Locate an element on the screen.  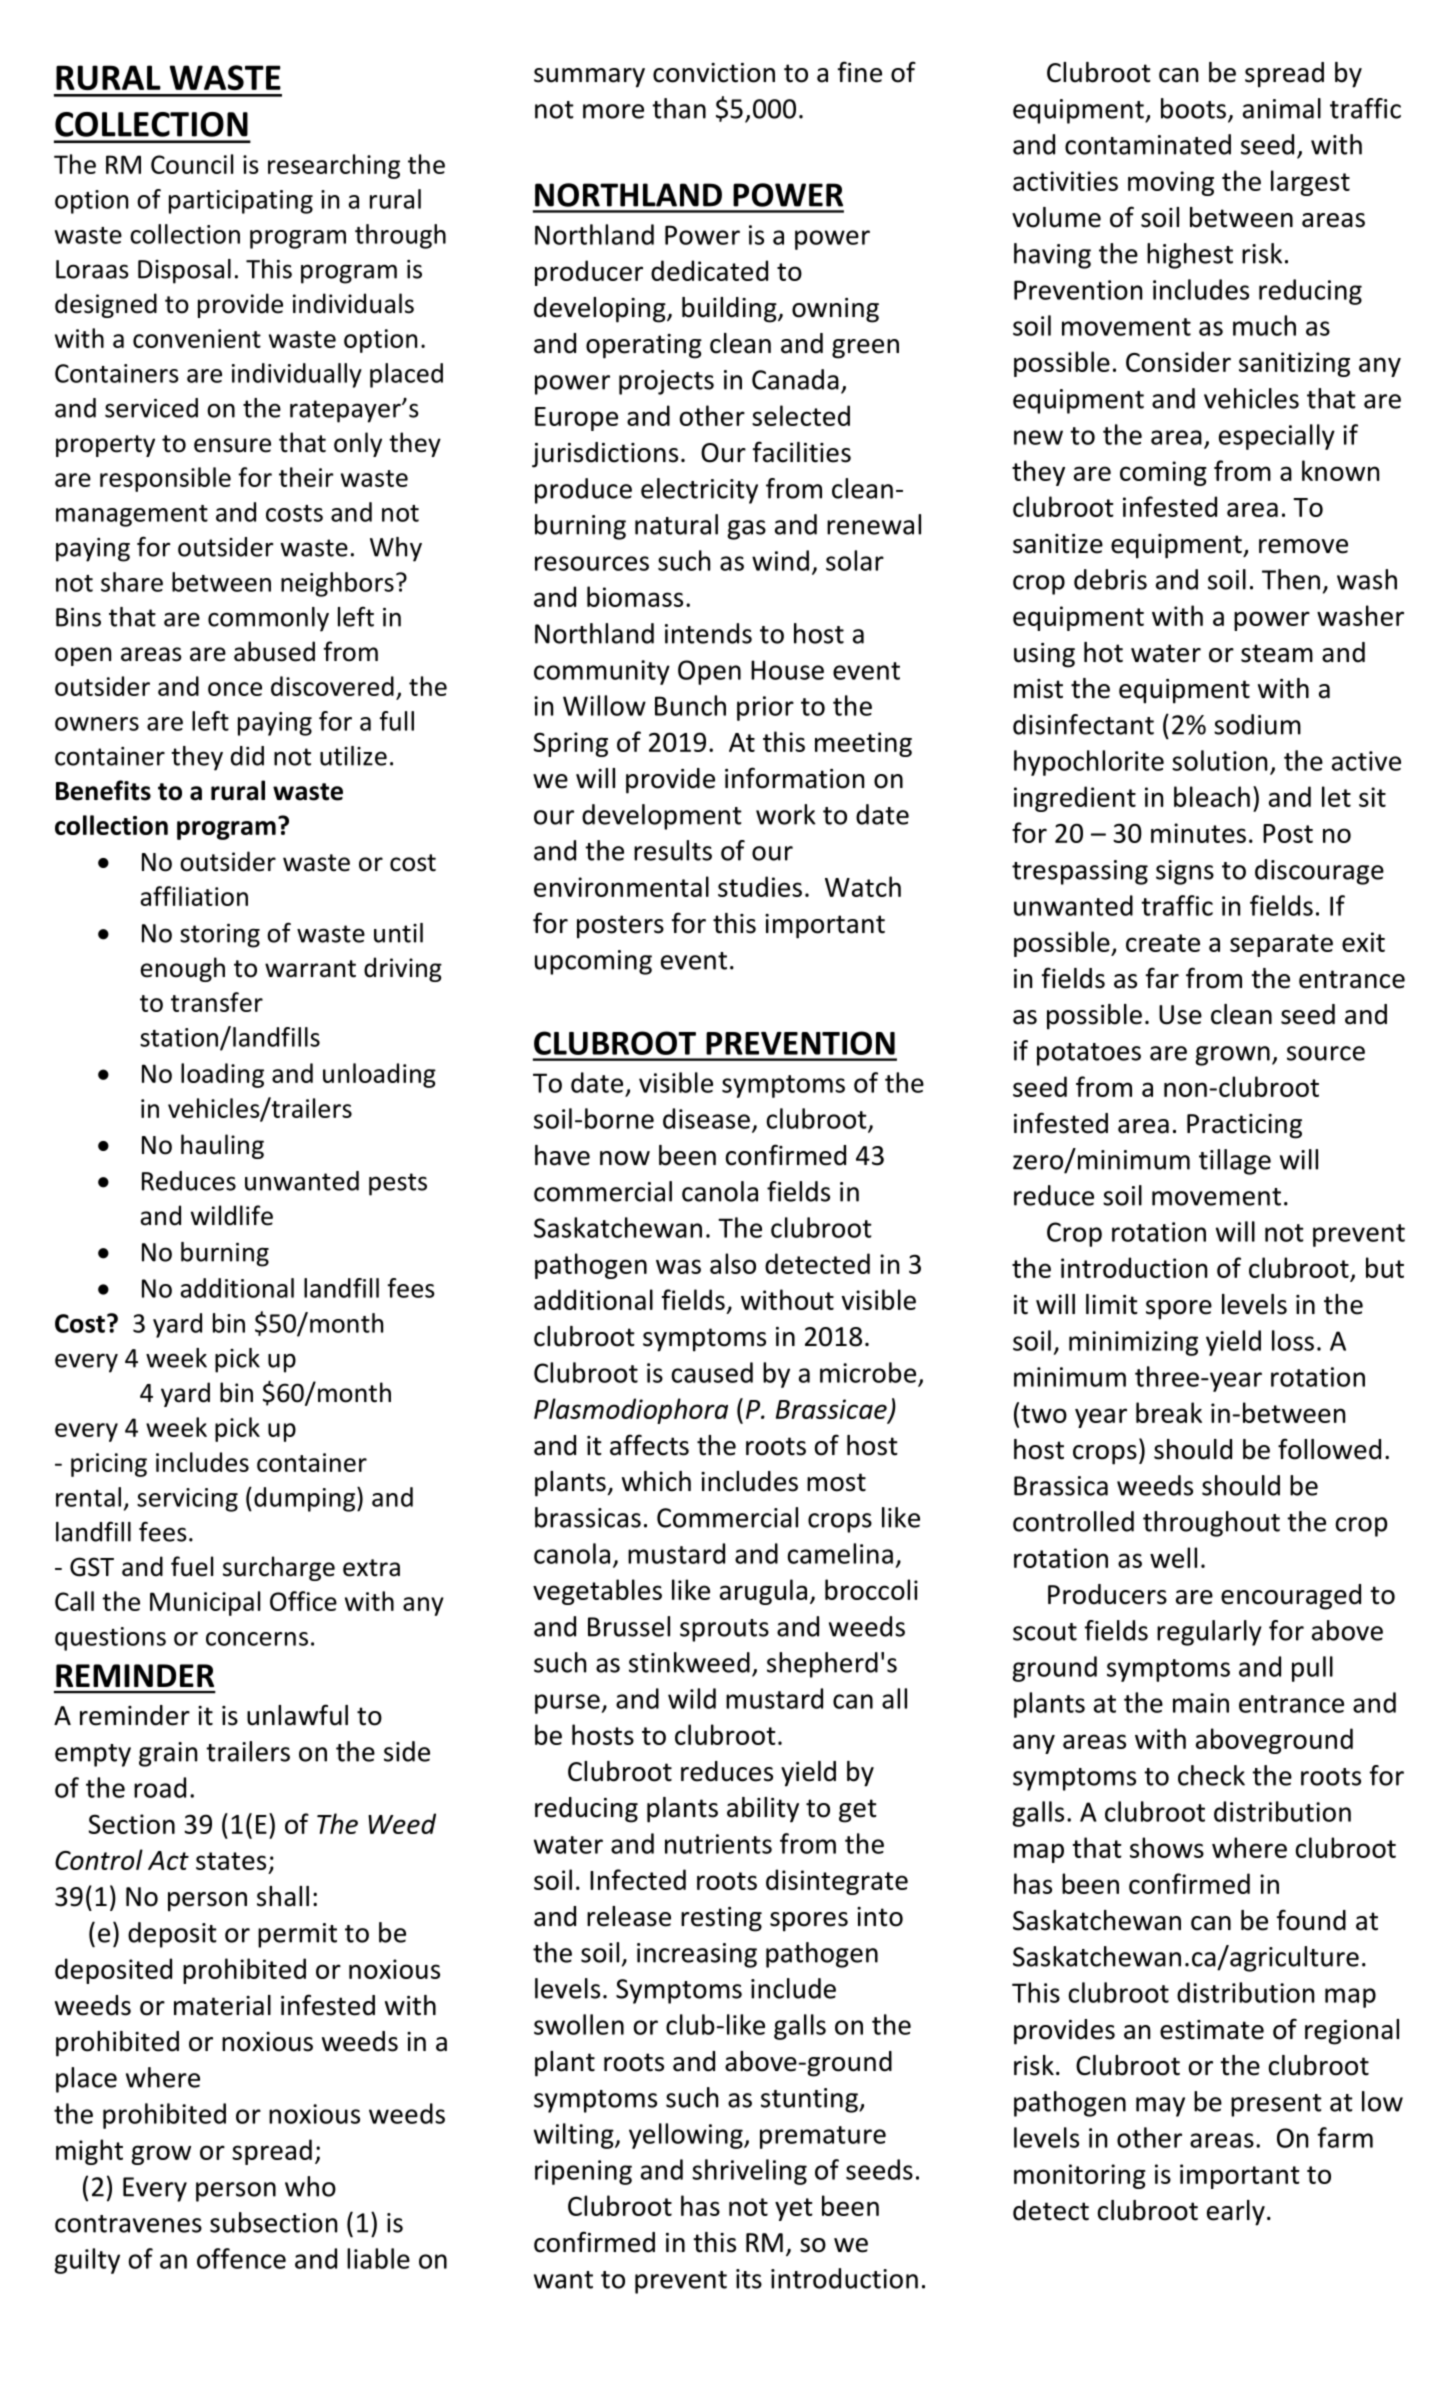
Council is located at coordinates (192, 164).
